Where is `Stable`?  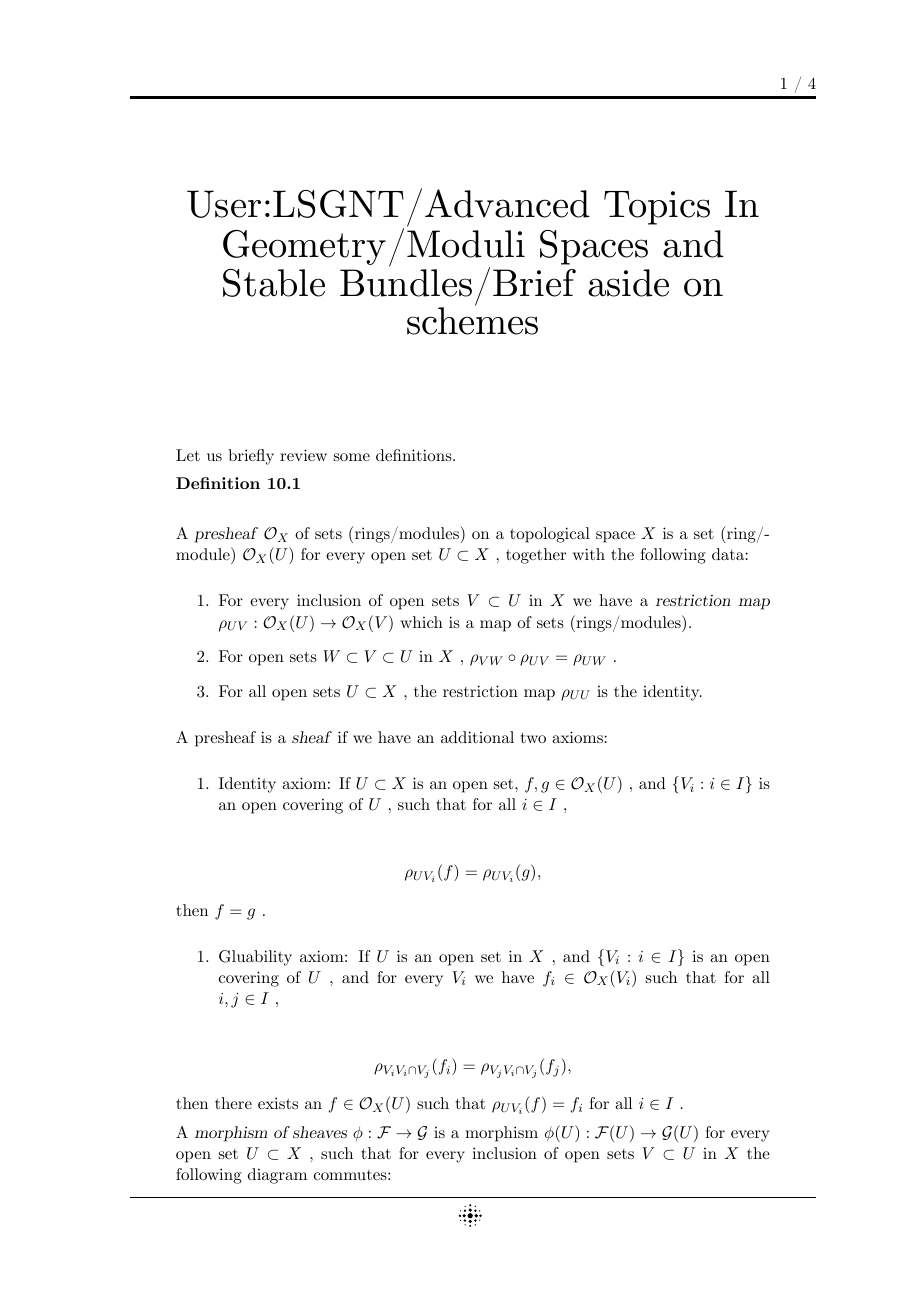
Stable is located at coordinates (274, 283).
